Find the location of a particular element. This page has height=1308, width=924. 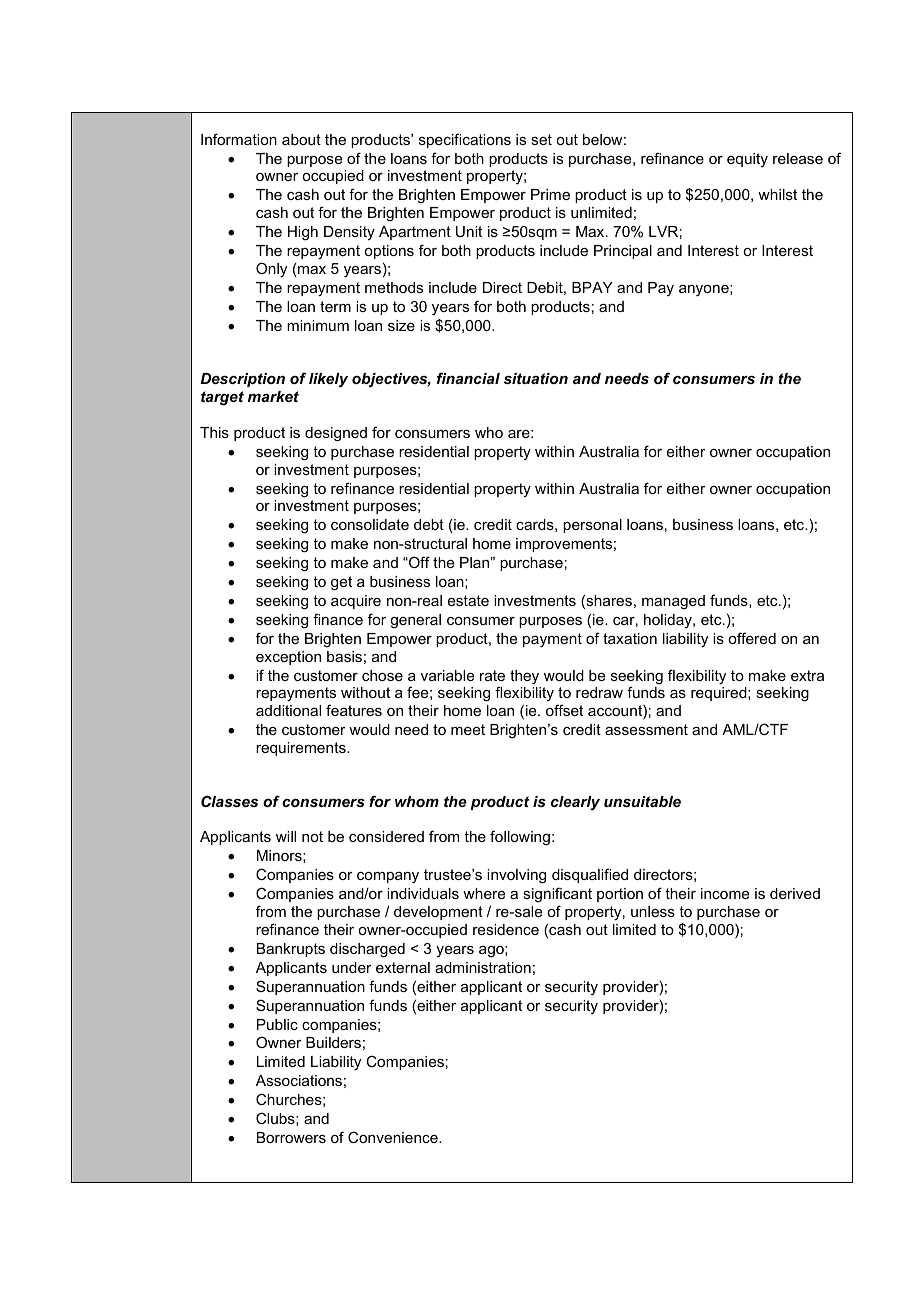

Borrowers is located at coordinates (291, 1137).
